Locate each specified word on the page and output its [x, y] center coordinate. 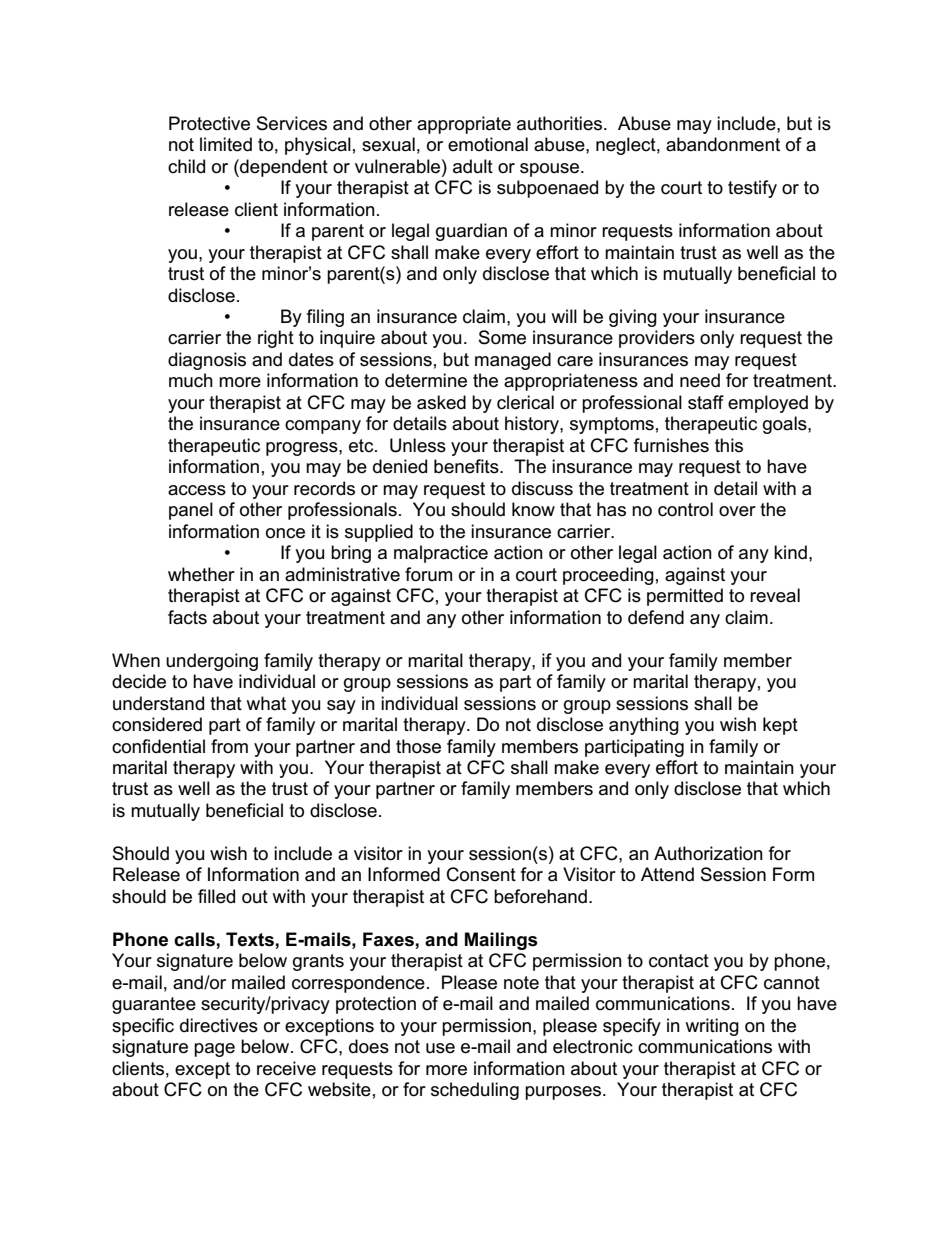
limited [226, 144]
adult [473, 166]
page [214, 1050]
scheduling [475, 1091]
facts [187, 617]
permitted [685, 597]
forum [428, 574]
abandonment [723, 144]
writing [712, 1027]
